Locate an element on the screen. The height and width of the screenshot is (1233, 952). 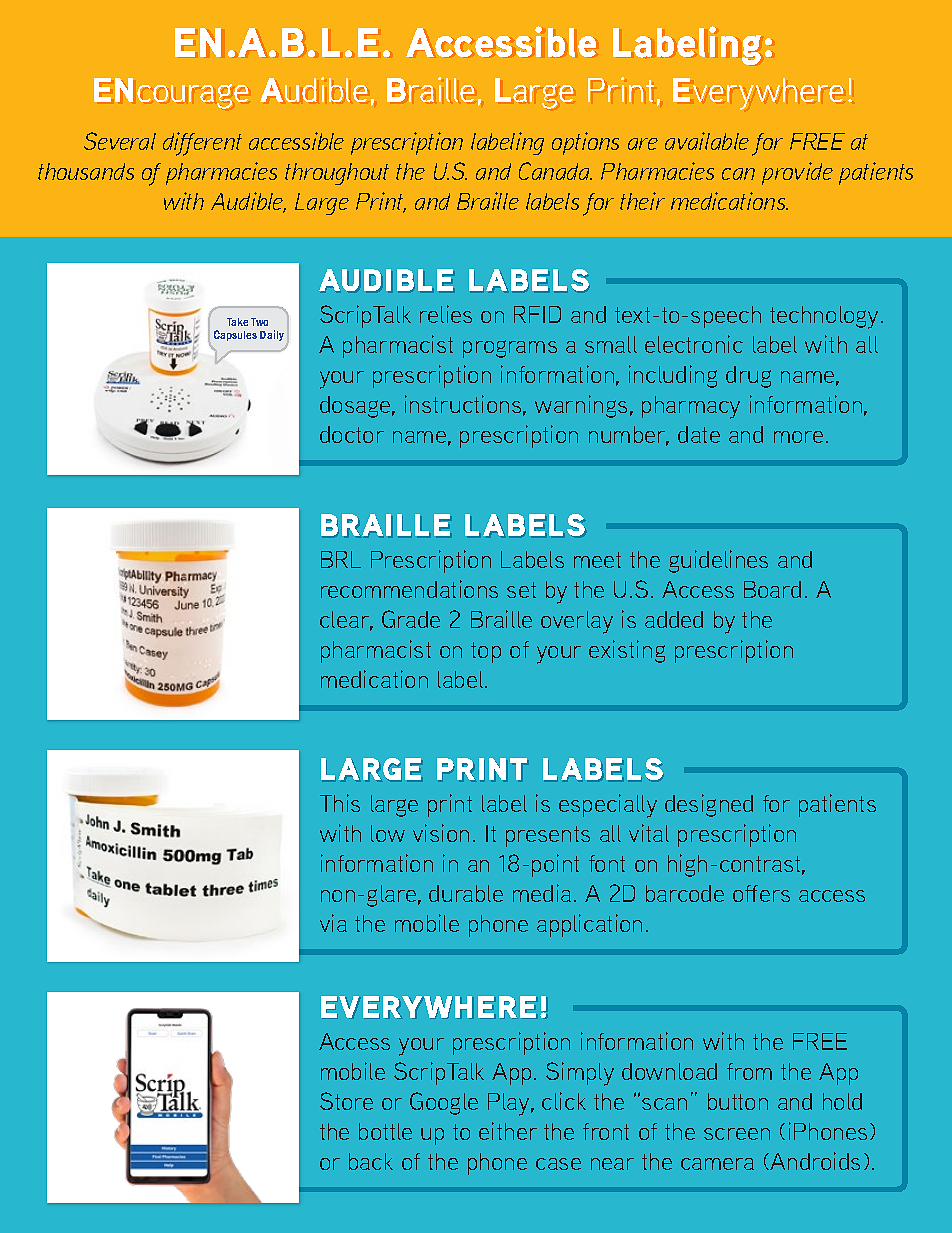
Canada is located at coordinates (555, 171).
